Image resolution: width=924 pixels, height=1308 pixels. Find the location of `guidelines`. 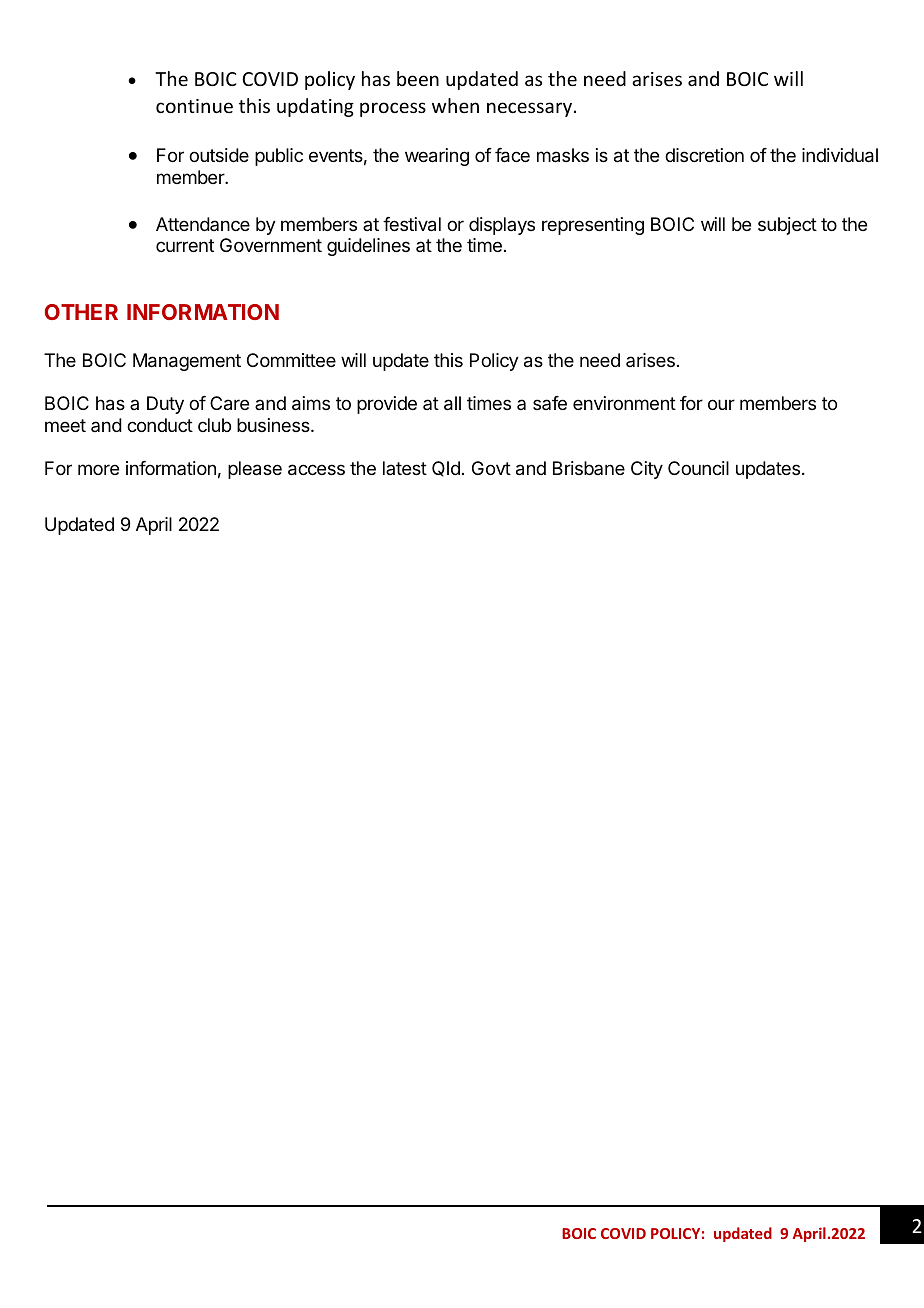

guidelines is located at coordinates (368, 247).
